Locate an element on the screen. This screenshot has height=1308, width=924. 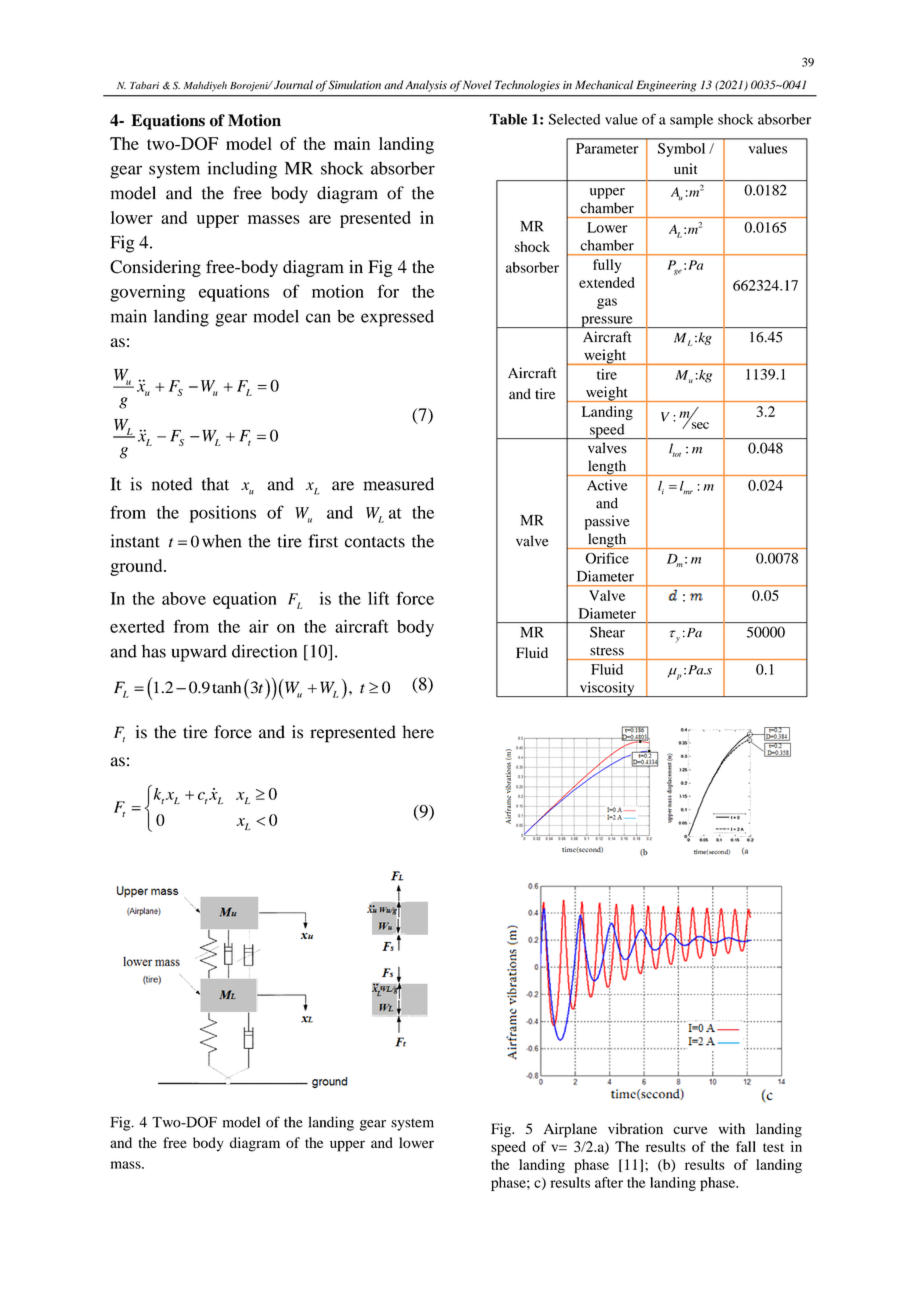
lift is located at coordinates (379, 598).
